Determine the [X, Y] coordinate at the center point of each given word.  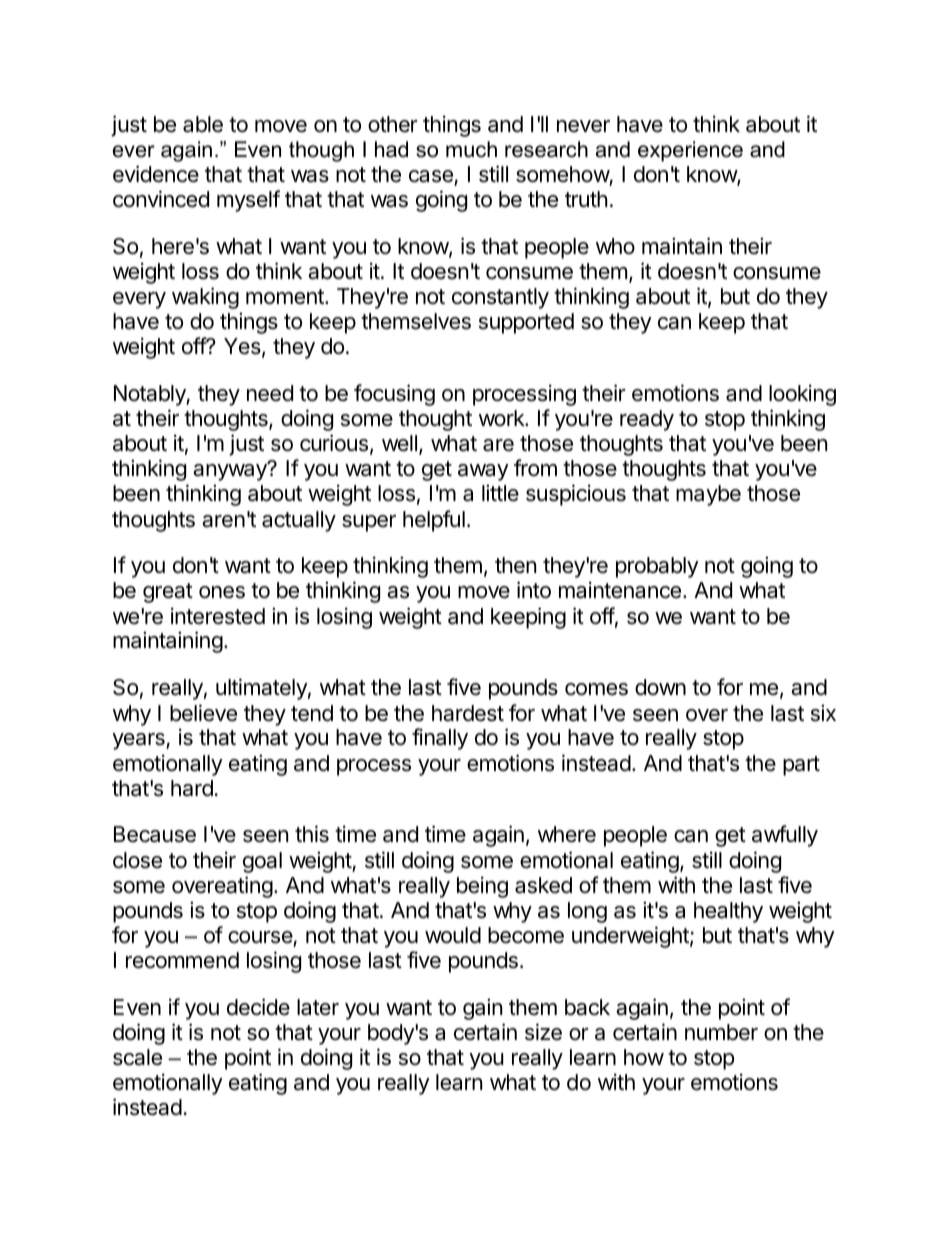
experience [690, 151]
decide [258, 1007]
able [203, 124]
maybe [708, 495]
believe [203, 713]
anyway [231, 472]
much [471, 149]
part [801, 766]
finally [440, 739]
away [483, 472]
